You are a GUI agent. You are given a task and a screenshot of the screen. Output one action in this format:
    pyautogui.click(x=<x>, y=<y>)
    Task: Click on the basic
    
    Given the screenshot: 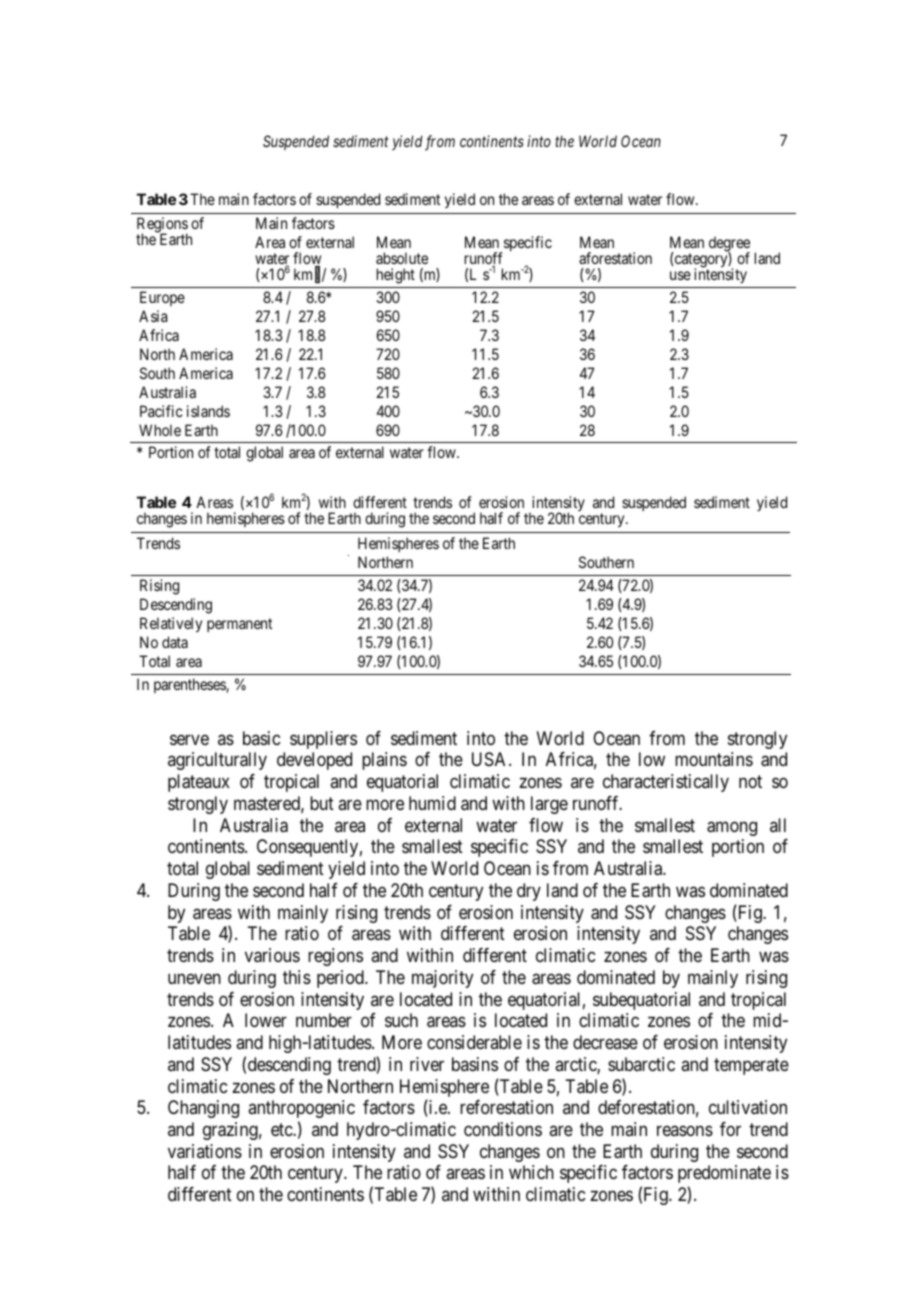 What is the action you would take?
    pyautogui.click(x=261, y=738)
